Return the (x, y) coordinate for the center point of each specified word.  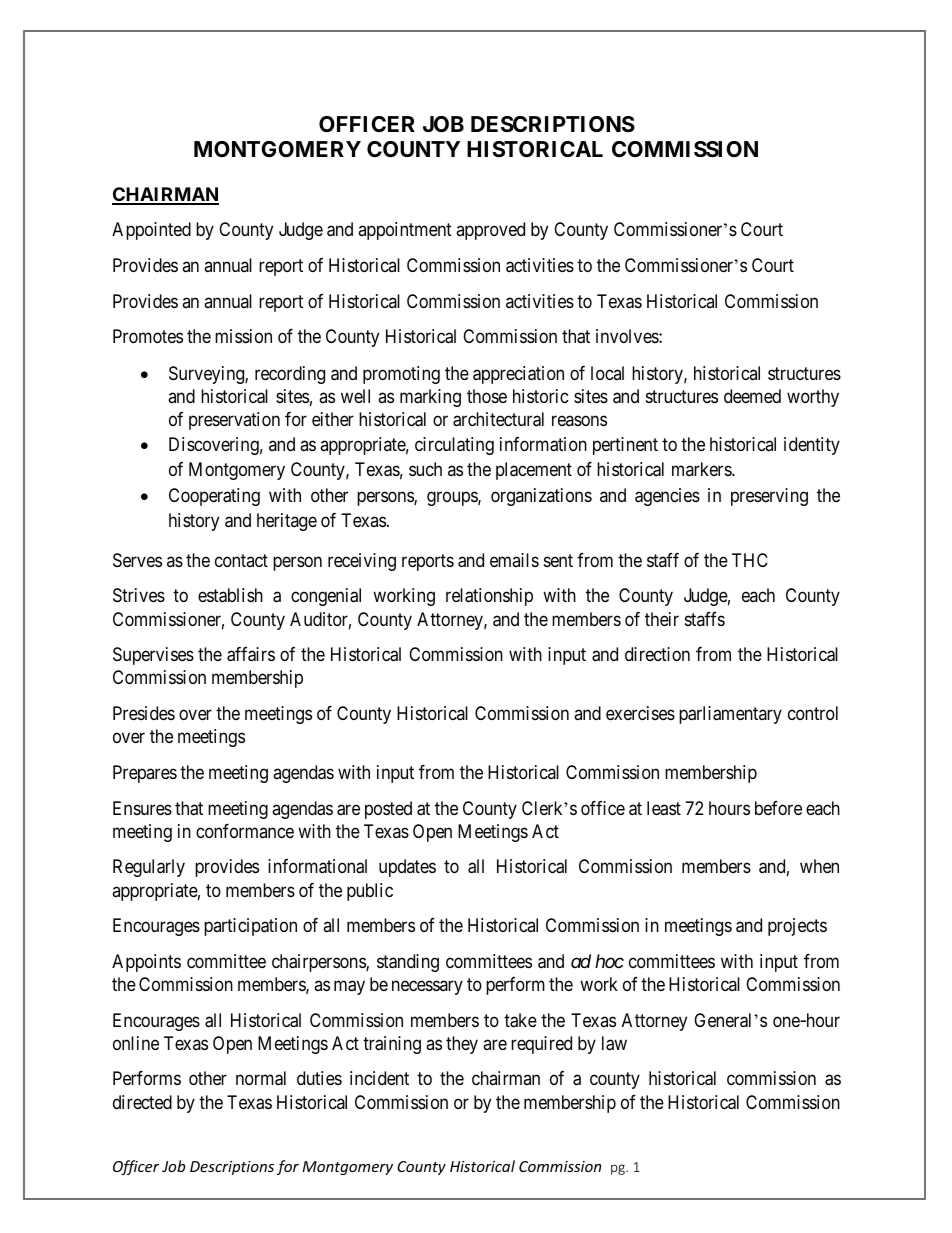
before (778, 808)
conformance (245, 831)
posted (388, 810)
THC (750, 560)
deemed (752, 396)
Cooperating (214, 497)
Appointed (151, 231)
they (462, 1045)
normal (261, 1078)
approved (490, 231)
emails (514, 560)
